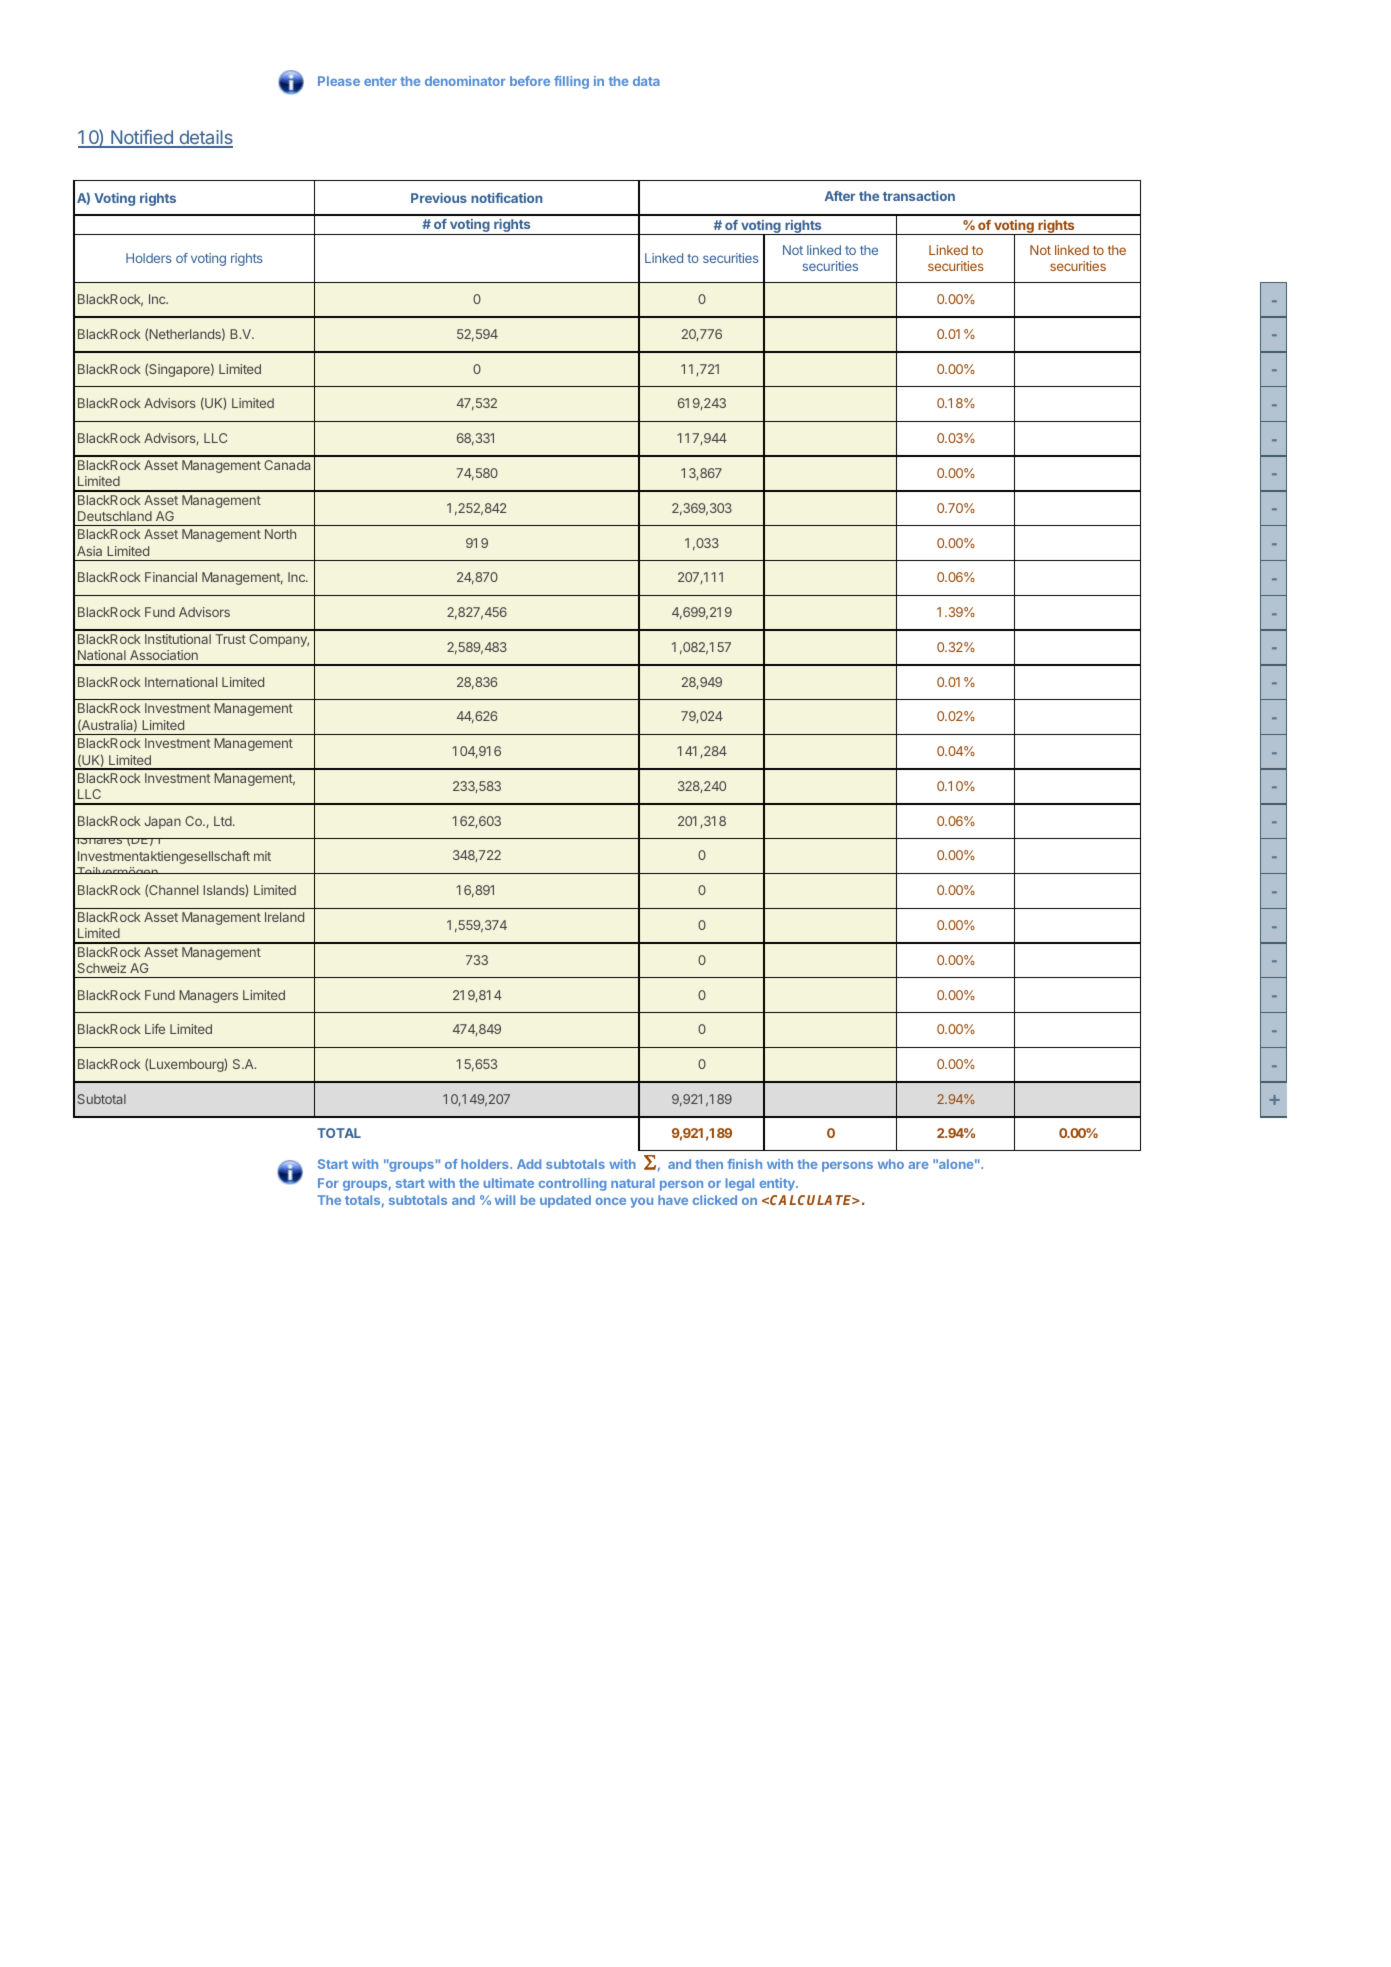 Image resolution: width=1391 pixels, height=1967 pixels. What do you see at coordinates (509, 1183) in the screenshot?
I see `ultimate` at bounding box center [509, 1183].
